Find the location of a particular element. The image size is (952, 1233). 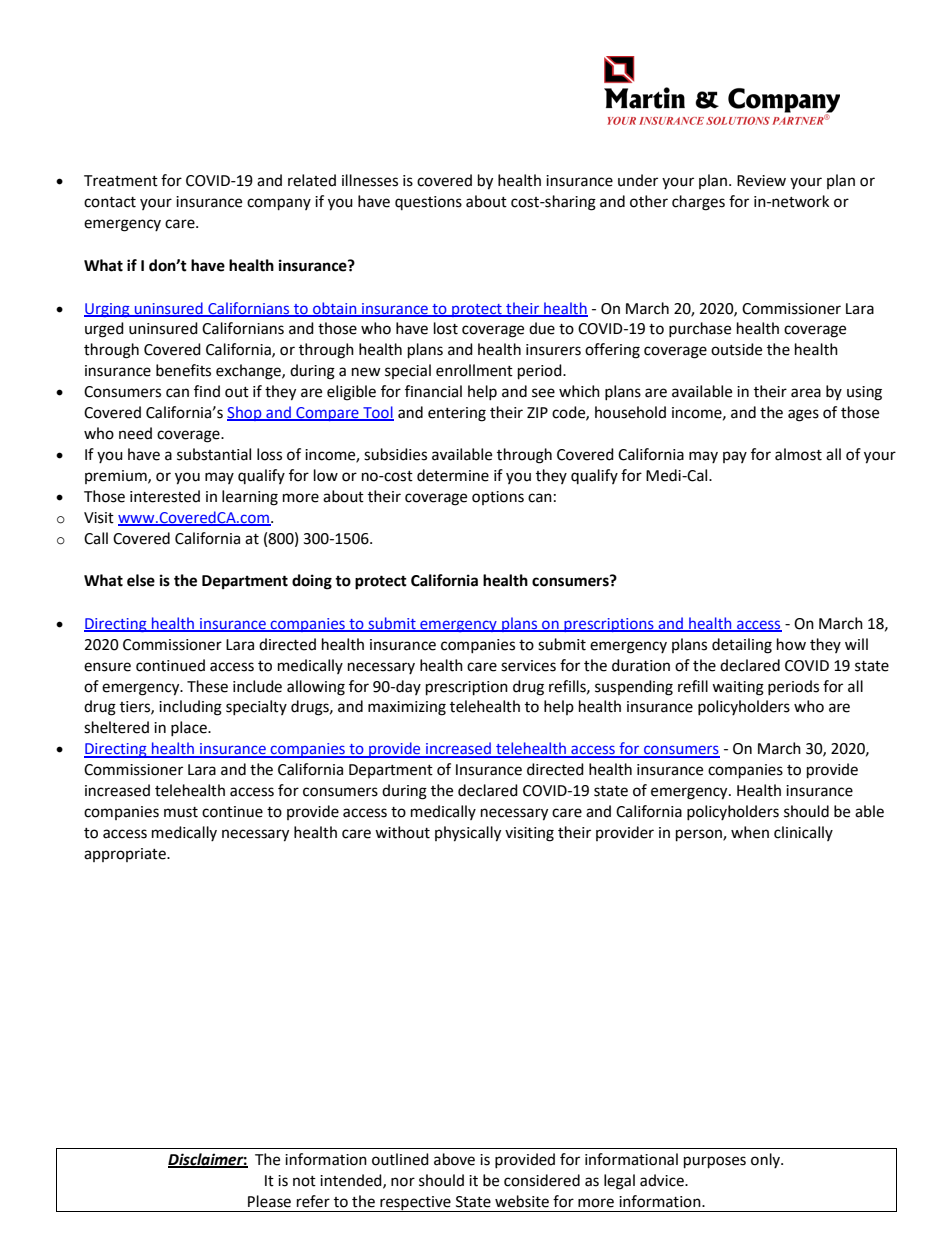

Please is located at coordinates (269, 1201).
